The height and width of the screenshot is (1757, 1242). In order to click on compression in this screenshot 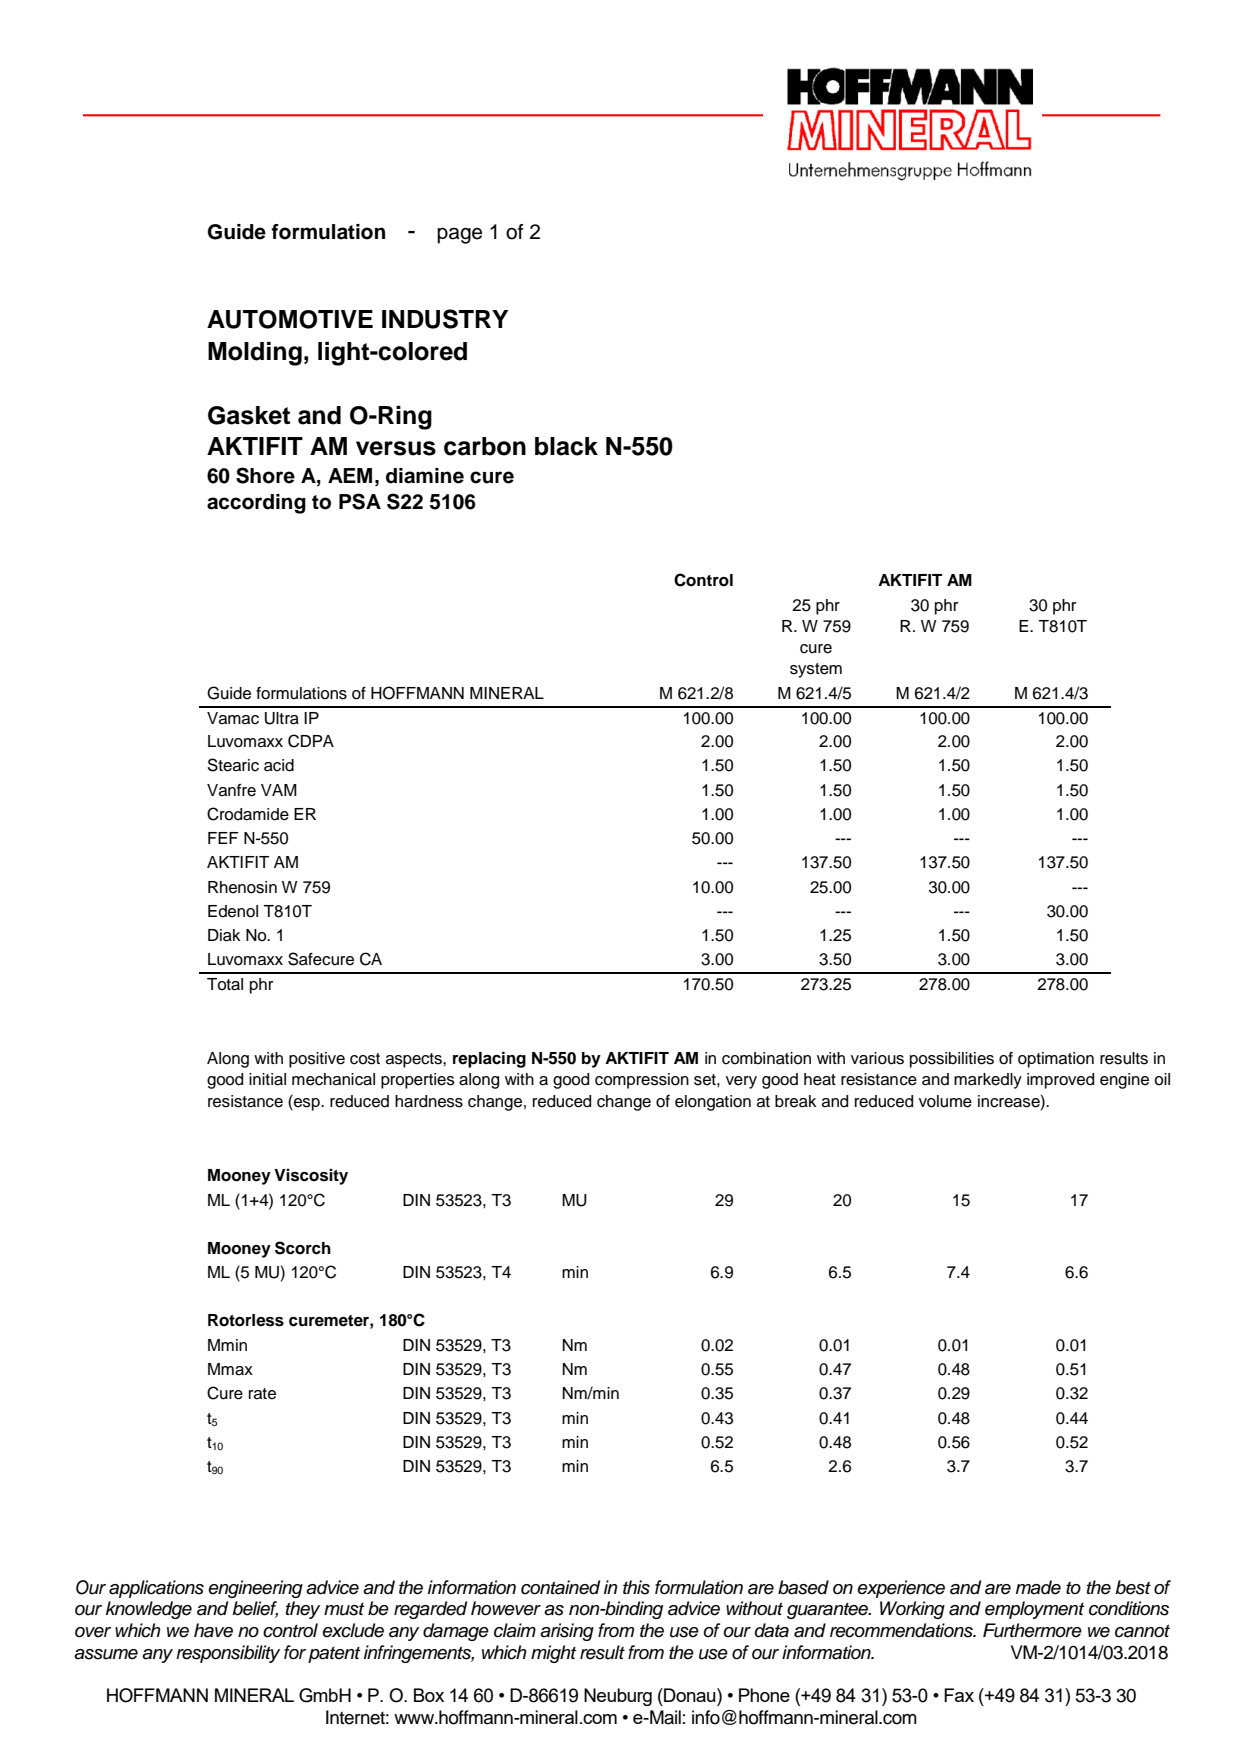, I will do `click(642, 1081)`.
